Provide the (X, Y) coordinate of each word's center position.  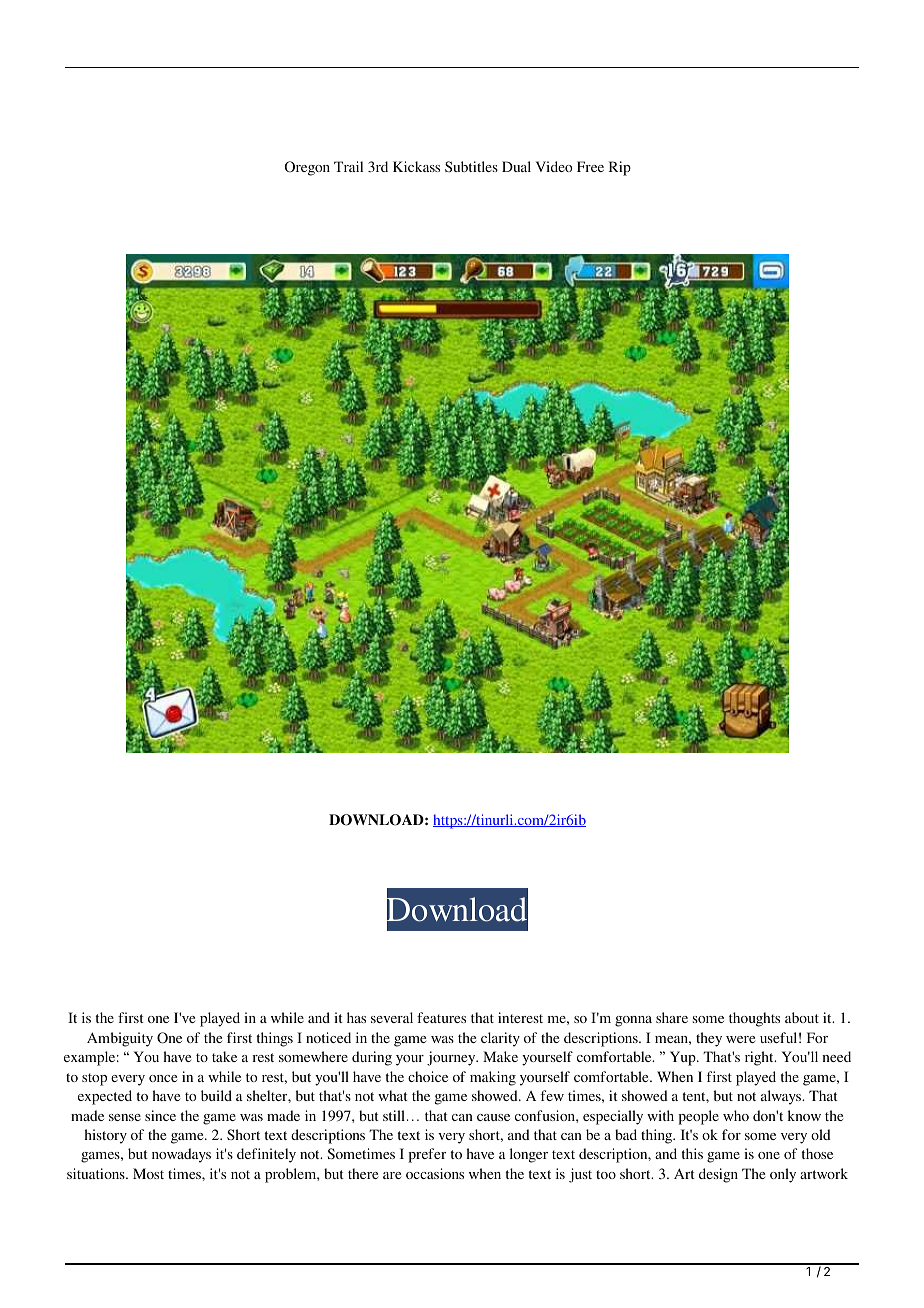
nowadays (181, 1155)
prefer (427, 1155)
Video (554, 166)
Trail (348, 166)
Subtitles (471, 166)
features (441, 1017)
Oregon (307, 168)
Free (590, 166)
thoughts (754, 1019)
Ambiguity (120, 1039)
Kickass (416, 166)
